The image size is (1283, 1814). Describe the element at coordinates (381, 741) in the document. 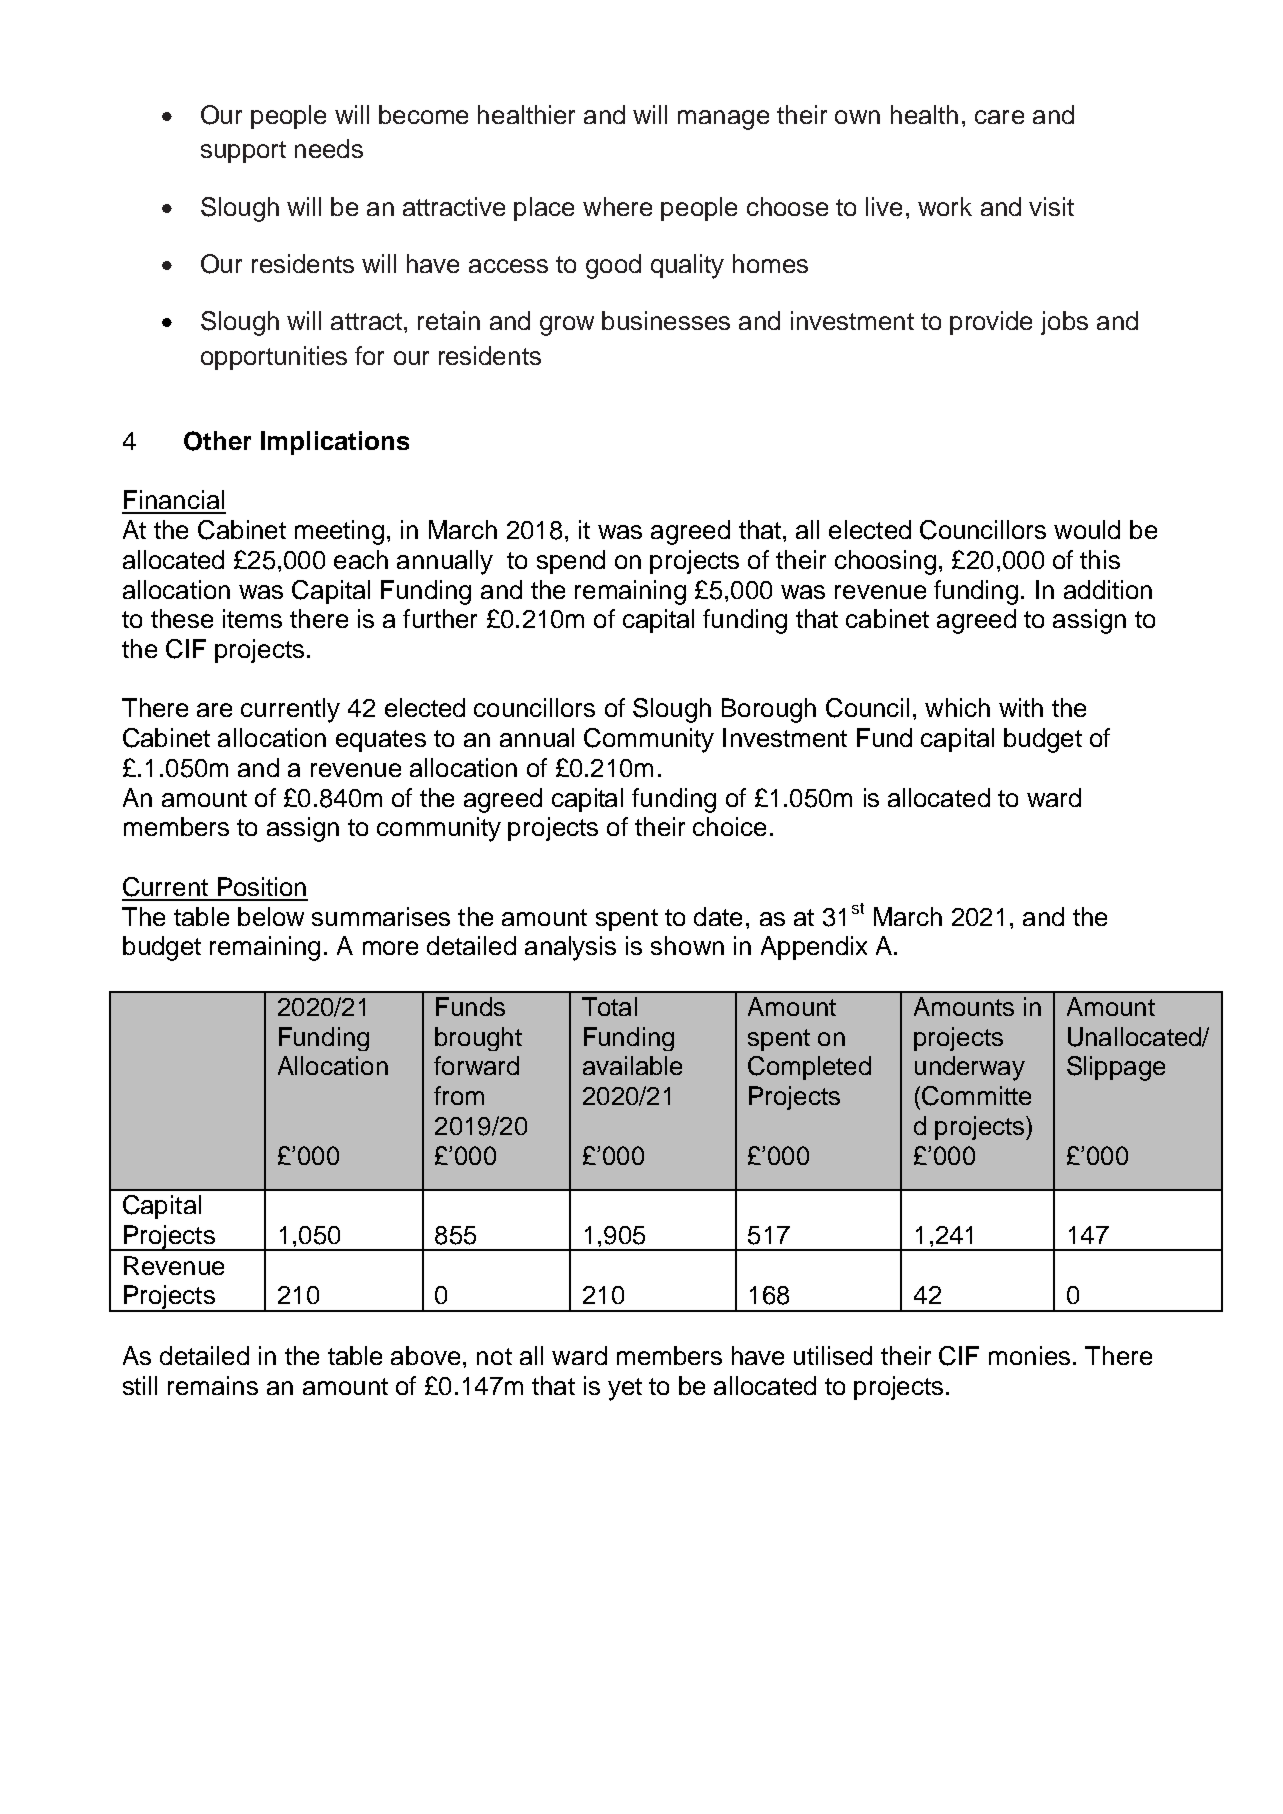

I see `equates` at that location.
